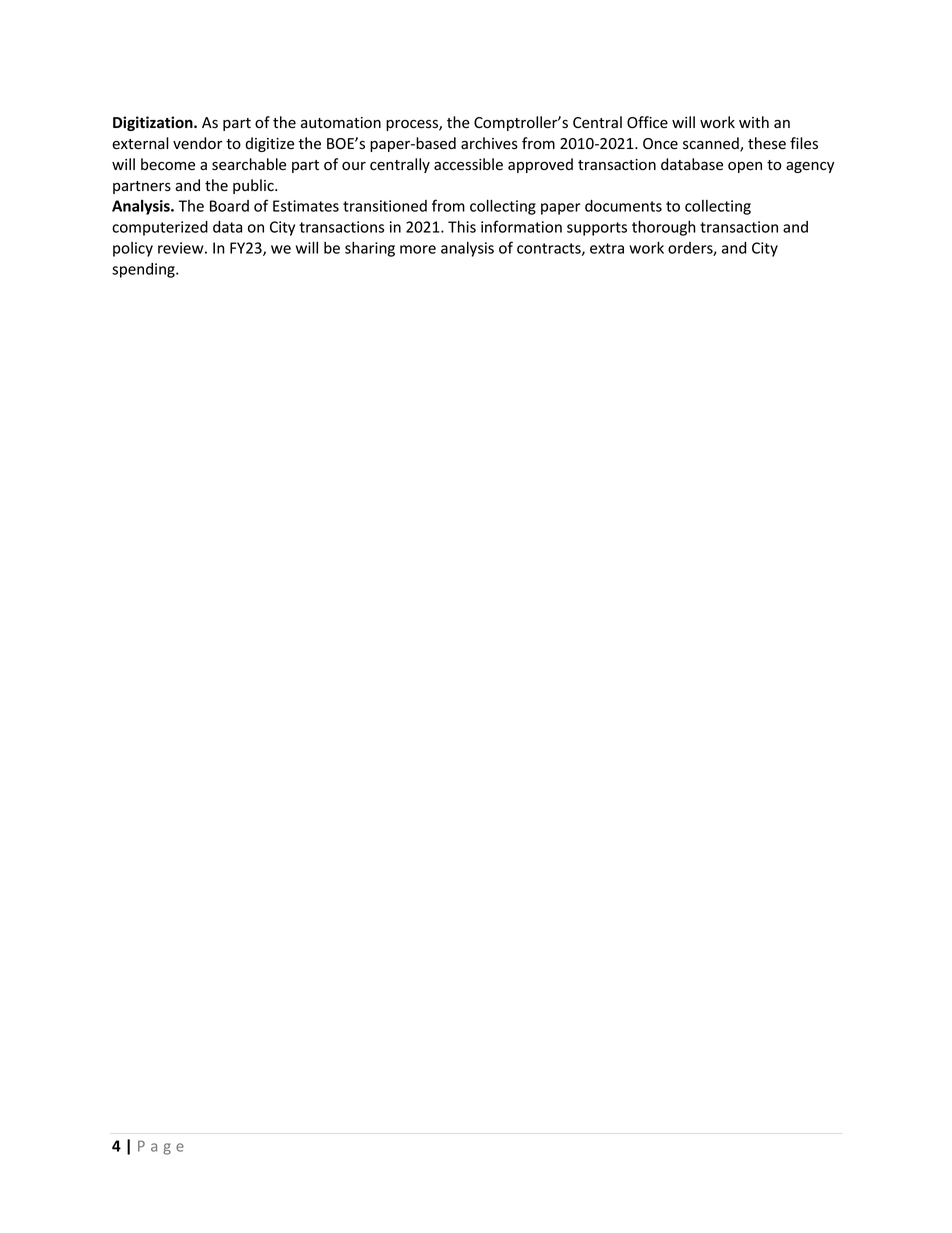  I want to click on more, so click(418, 249).
